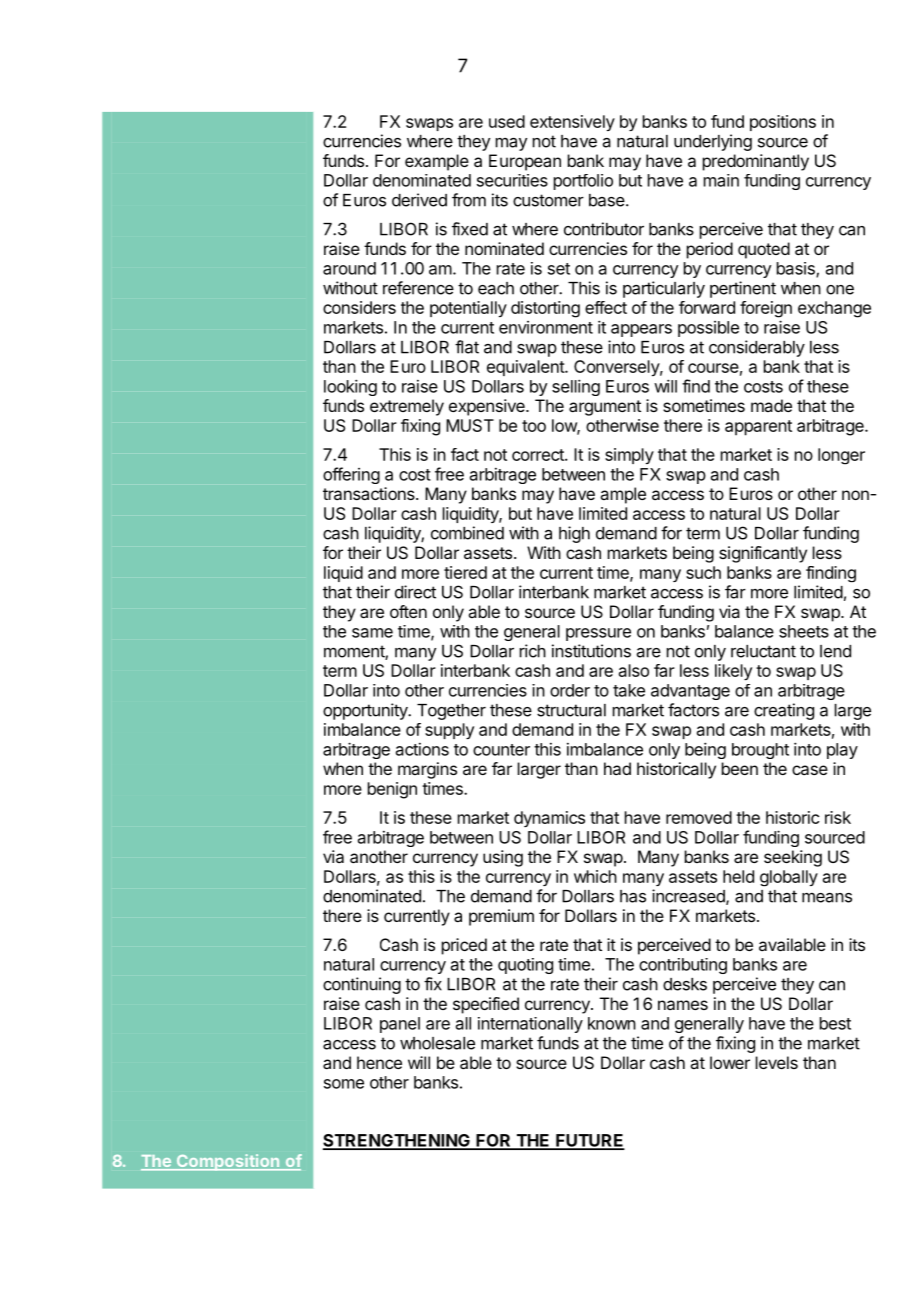  Describe the element at coordinates (533, 651) in the page. I see `rich` at that location.
